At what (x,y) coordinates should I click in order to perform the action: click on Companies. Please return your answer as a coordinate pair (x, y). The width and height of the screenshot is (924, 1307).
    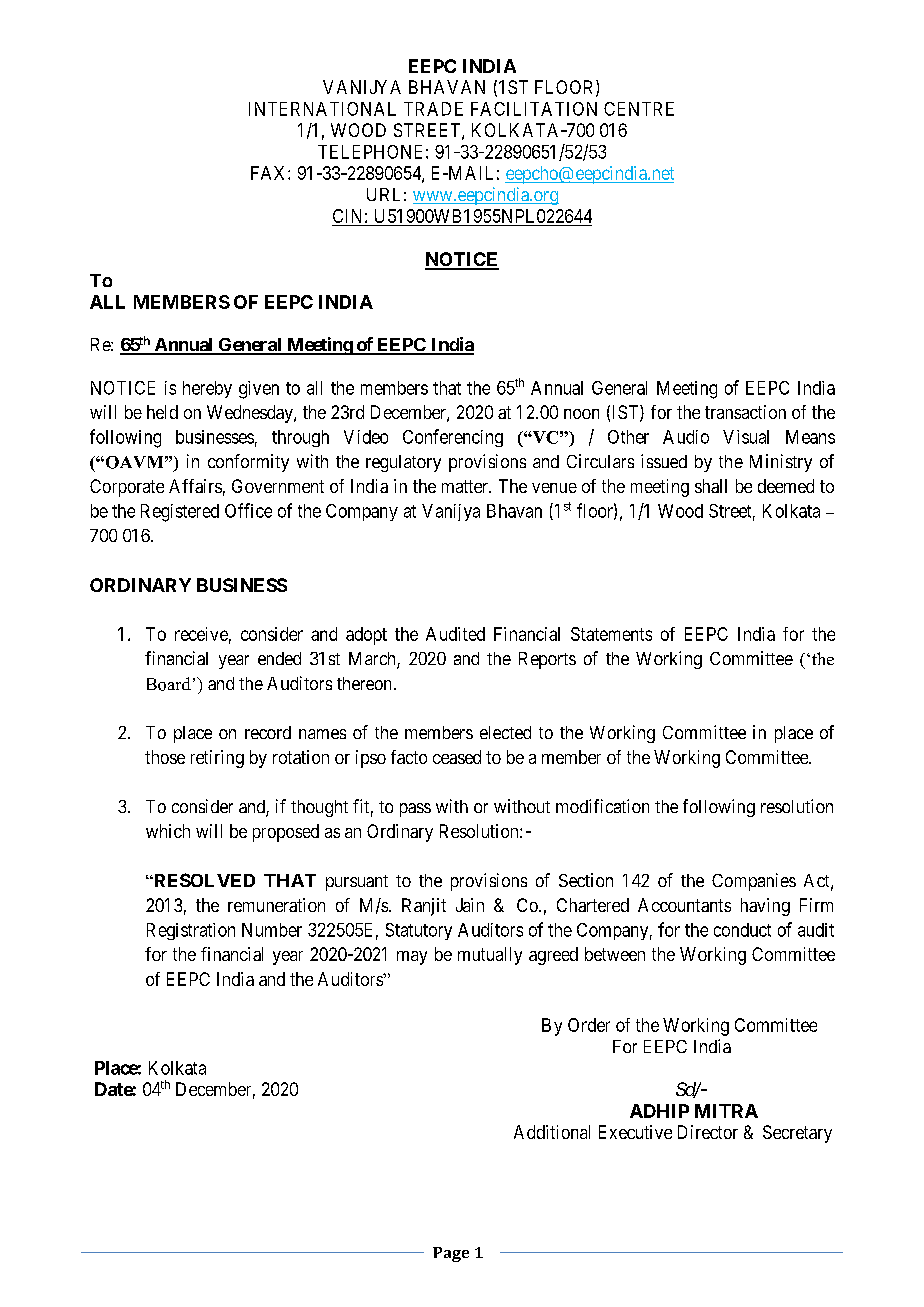
    Looking at the image, I should click on (754, 882).
